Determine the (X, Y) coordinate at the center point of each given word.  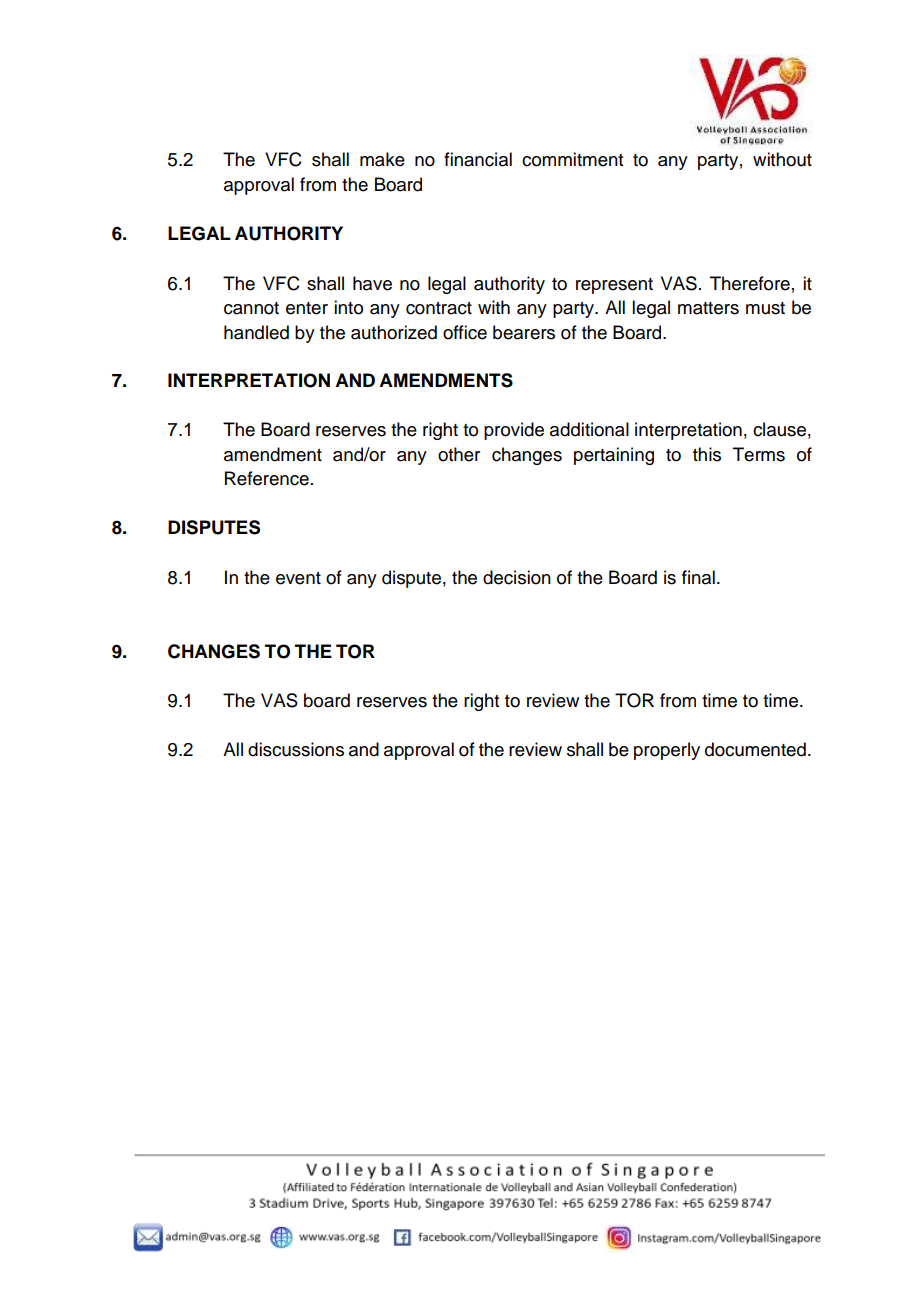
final (698, 577)
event (298, 578)
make (382, 159)
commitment (572, 159)
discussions (296, 749)
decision (517, 577)
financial (478, 159)
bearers (524, 332)
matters (708, 308)
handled (256, 332)
